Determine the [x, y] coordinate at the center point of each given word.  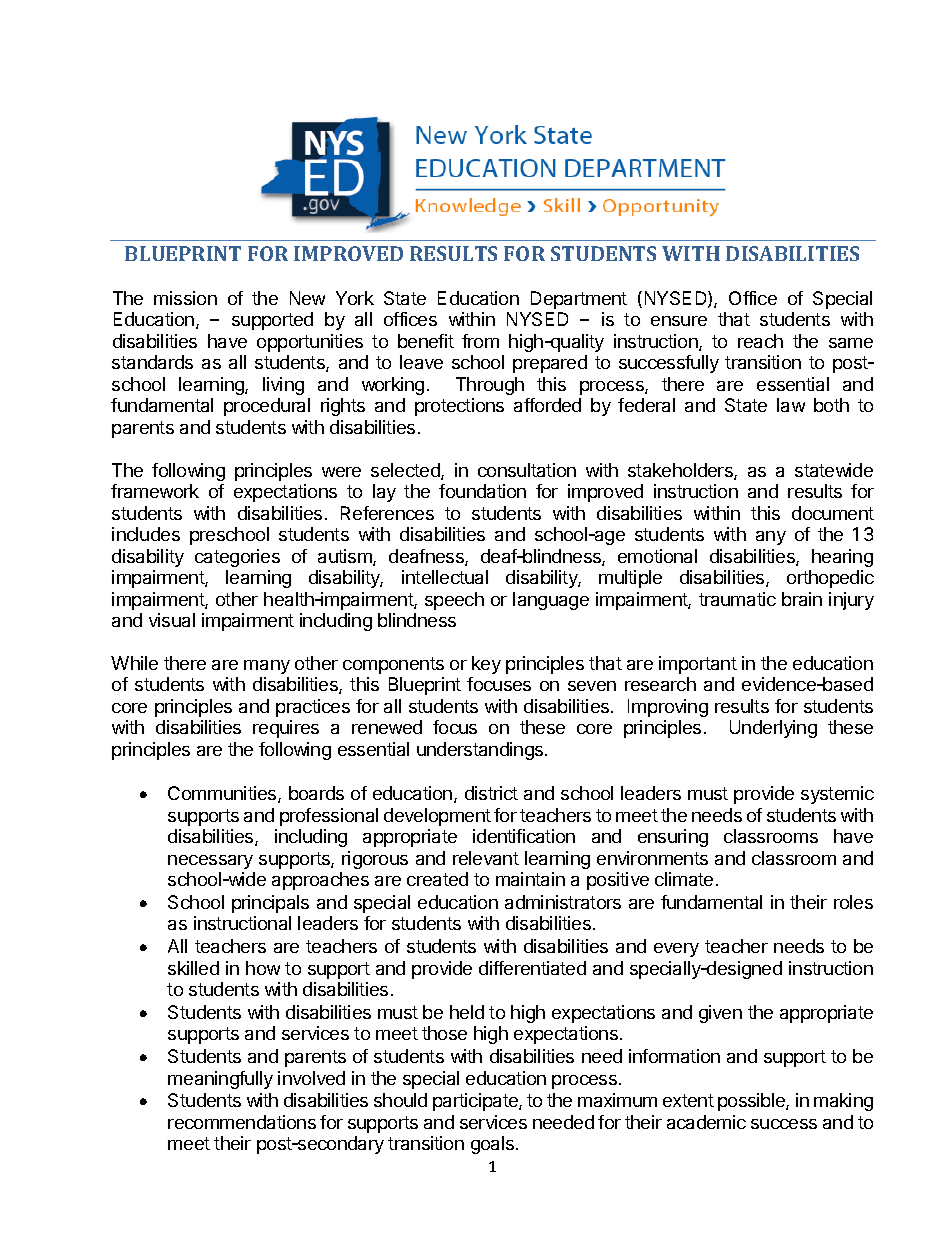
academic [706, 1122]
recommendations [242, 1122]
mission [185, 298]
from [480, 341]
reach [760, 341]
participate [476, 1102]
